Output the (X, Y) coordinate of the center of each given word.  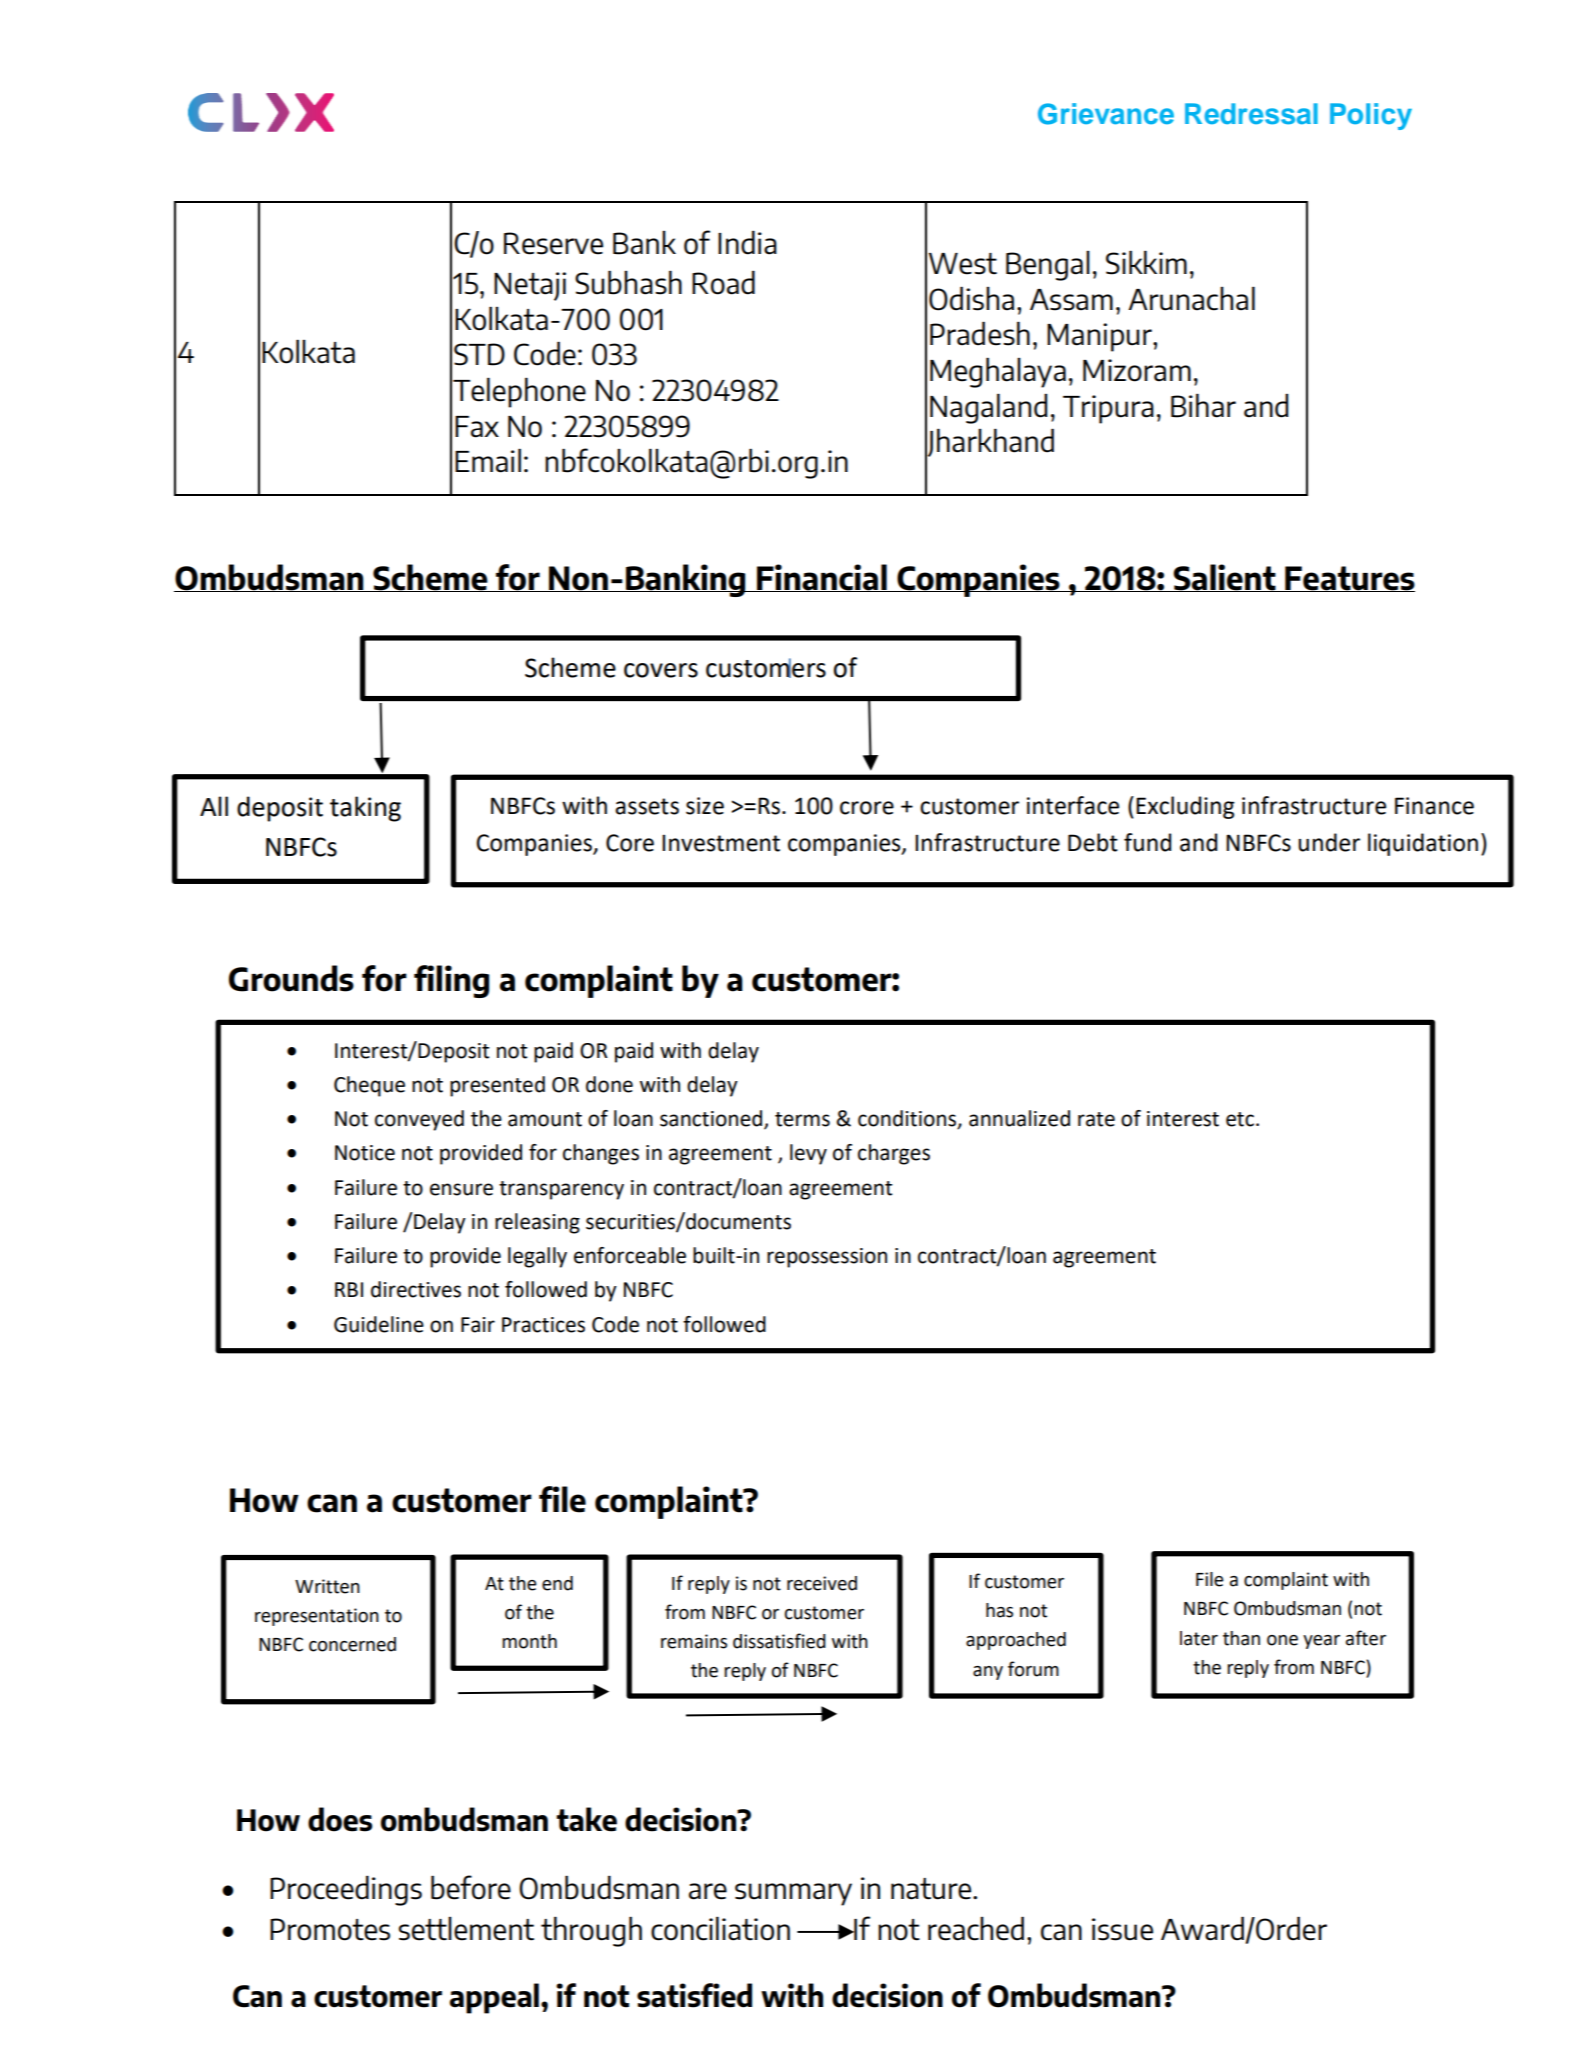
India (747, 243)
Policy (1371, 116)
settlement (466, 1929)
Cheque (369, 1086)
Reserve (553, 243)
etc (1240, 1119)
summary (793, 1894)
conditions (908, 1119)
